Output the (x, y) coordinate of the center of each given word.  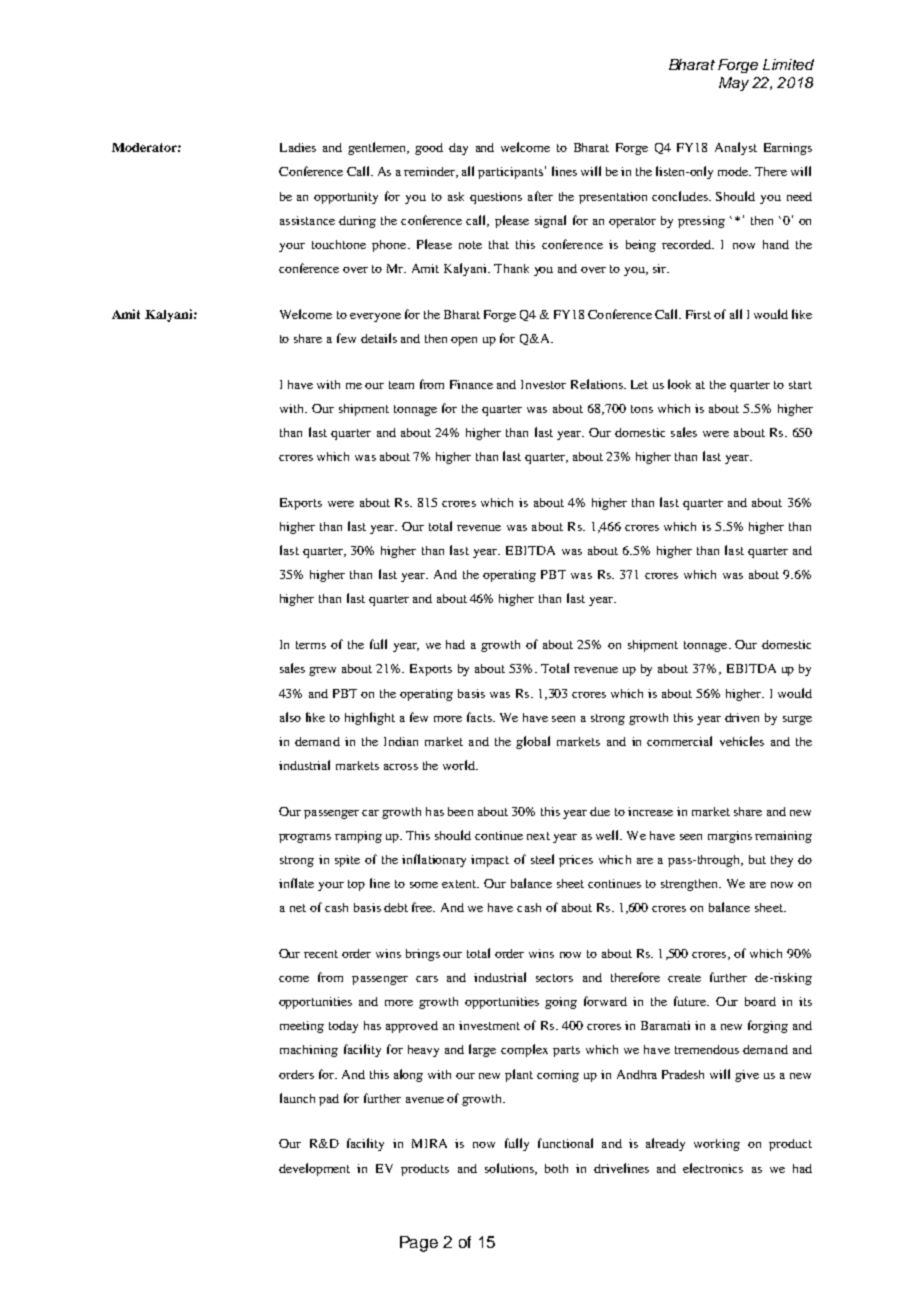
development (314, 1169)
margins (730, 837)
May (734, 84)
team (401, 385)
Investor (543, 384)
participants (510, 173)
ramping (358, 837)
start (800, 385)
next (538, 836)
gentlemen (378, 148)
